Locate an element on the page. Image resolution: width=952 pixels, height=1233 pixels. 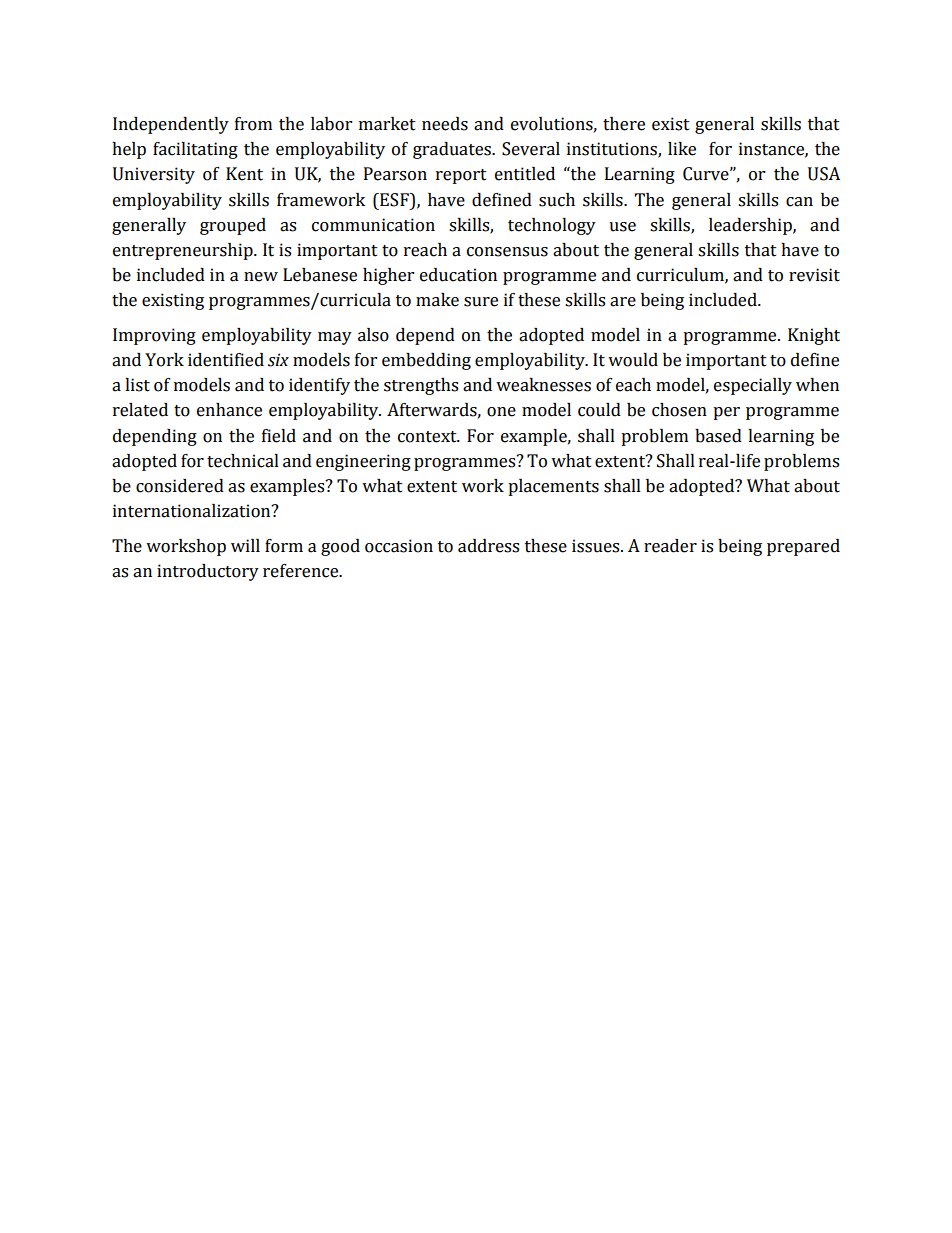
facilitating is located at coordinates (195, 150).
